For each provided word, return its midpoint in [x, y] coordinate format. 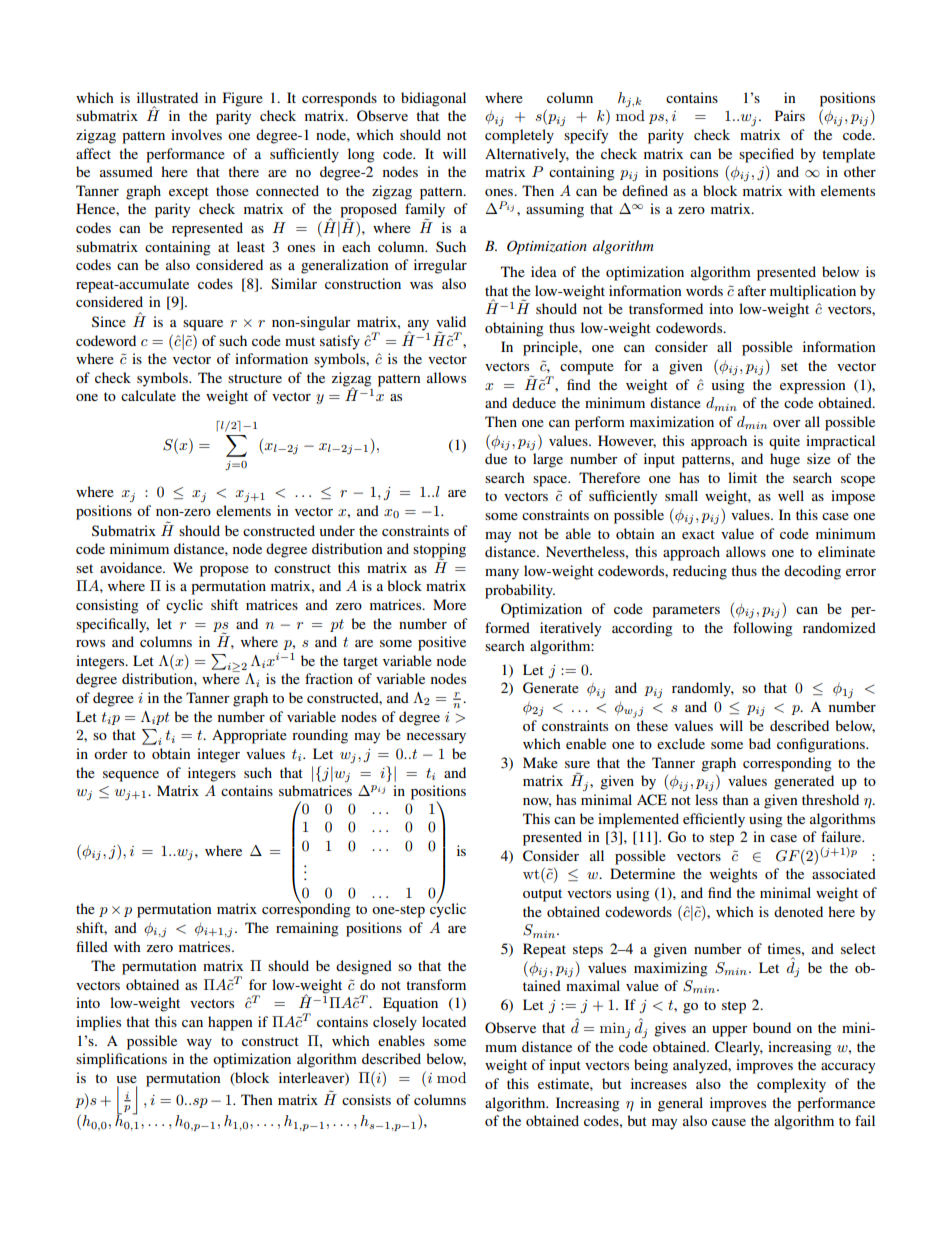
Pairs [790, 115]
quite [784, 442]
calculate [148, 395]
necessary [436, 738]
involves [196, 134]
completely [519, 136]
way [199, 1044]
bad [760, 743]
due [496, 458]
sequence [131, 776]
